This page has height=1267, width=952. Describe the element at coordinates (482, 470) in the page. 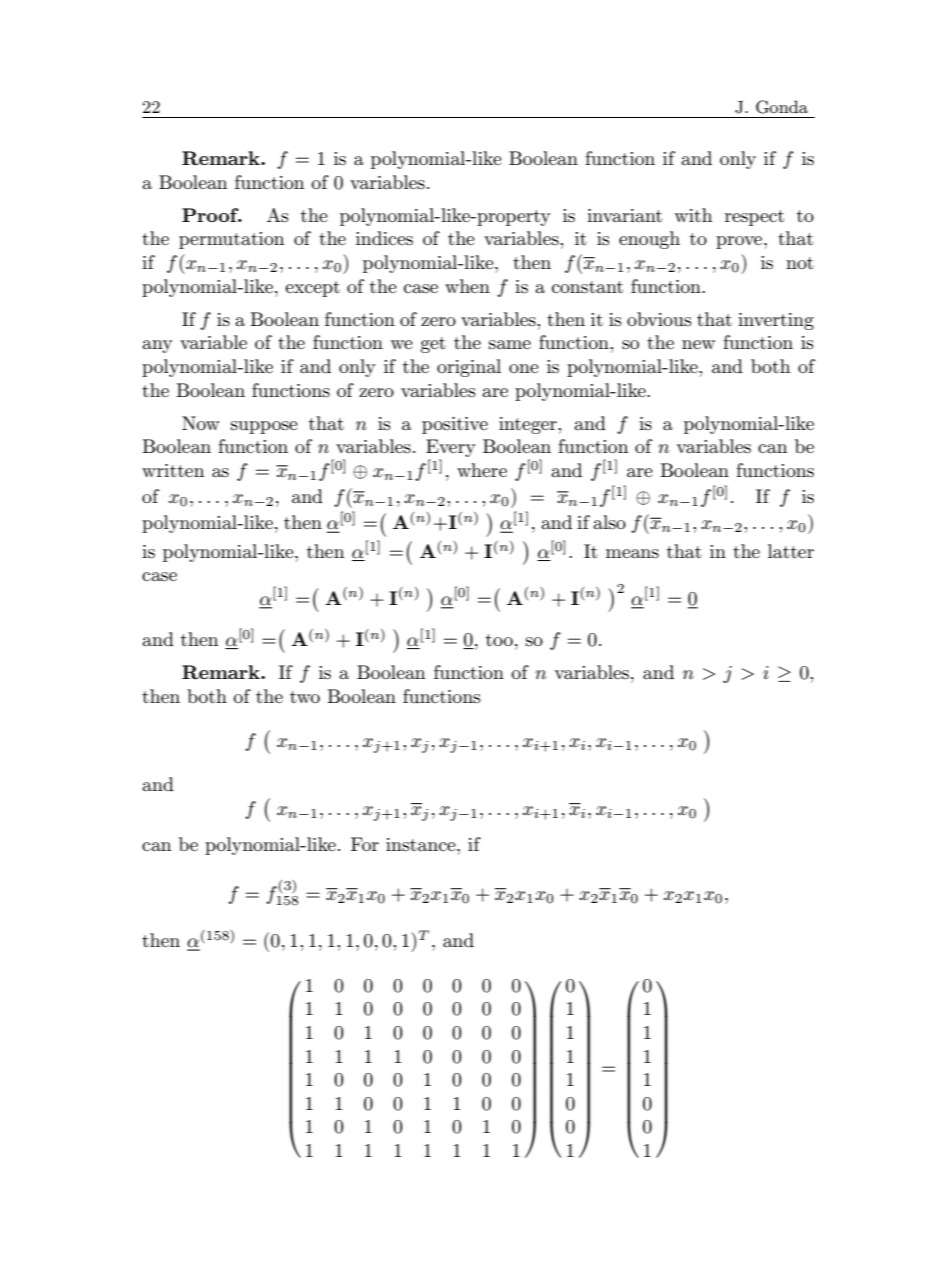

I see `where` at that location.
